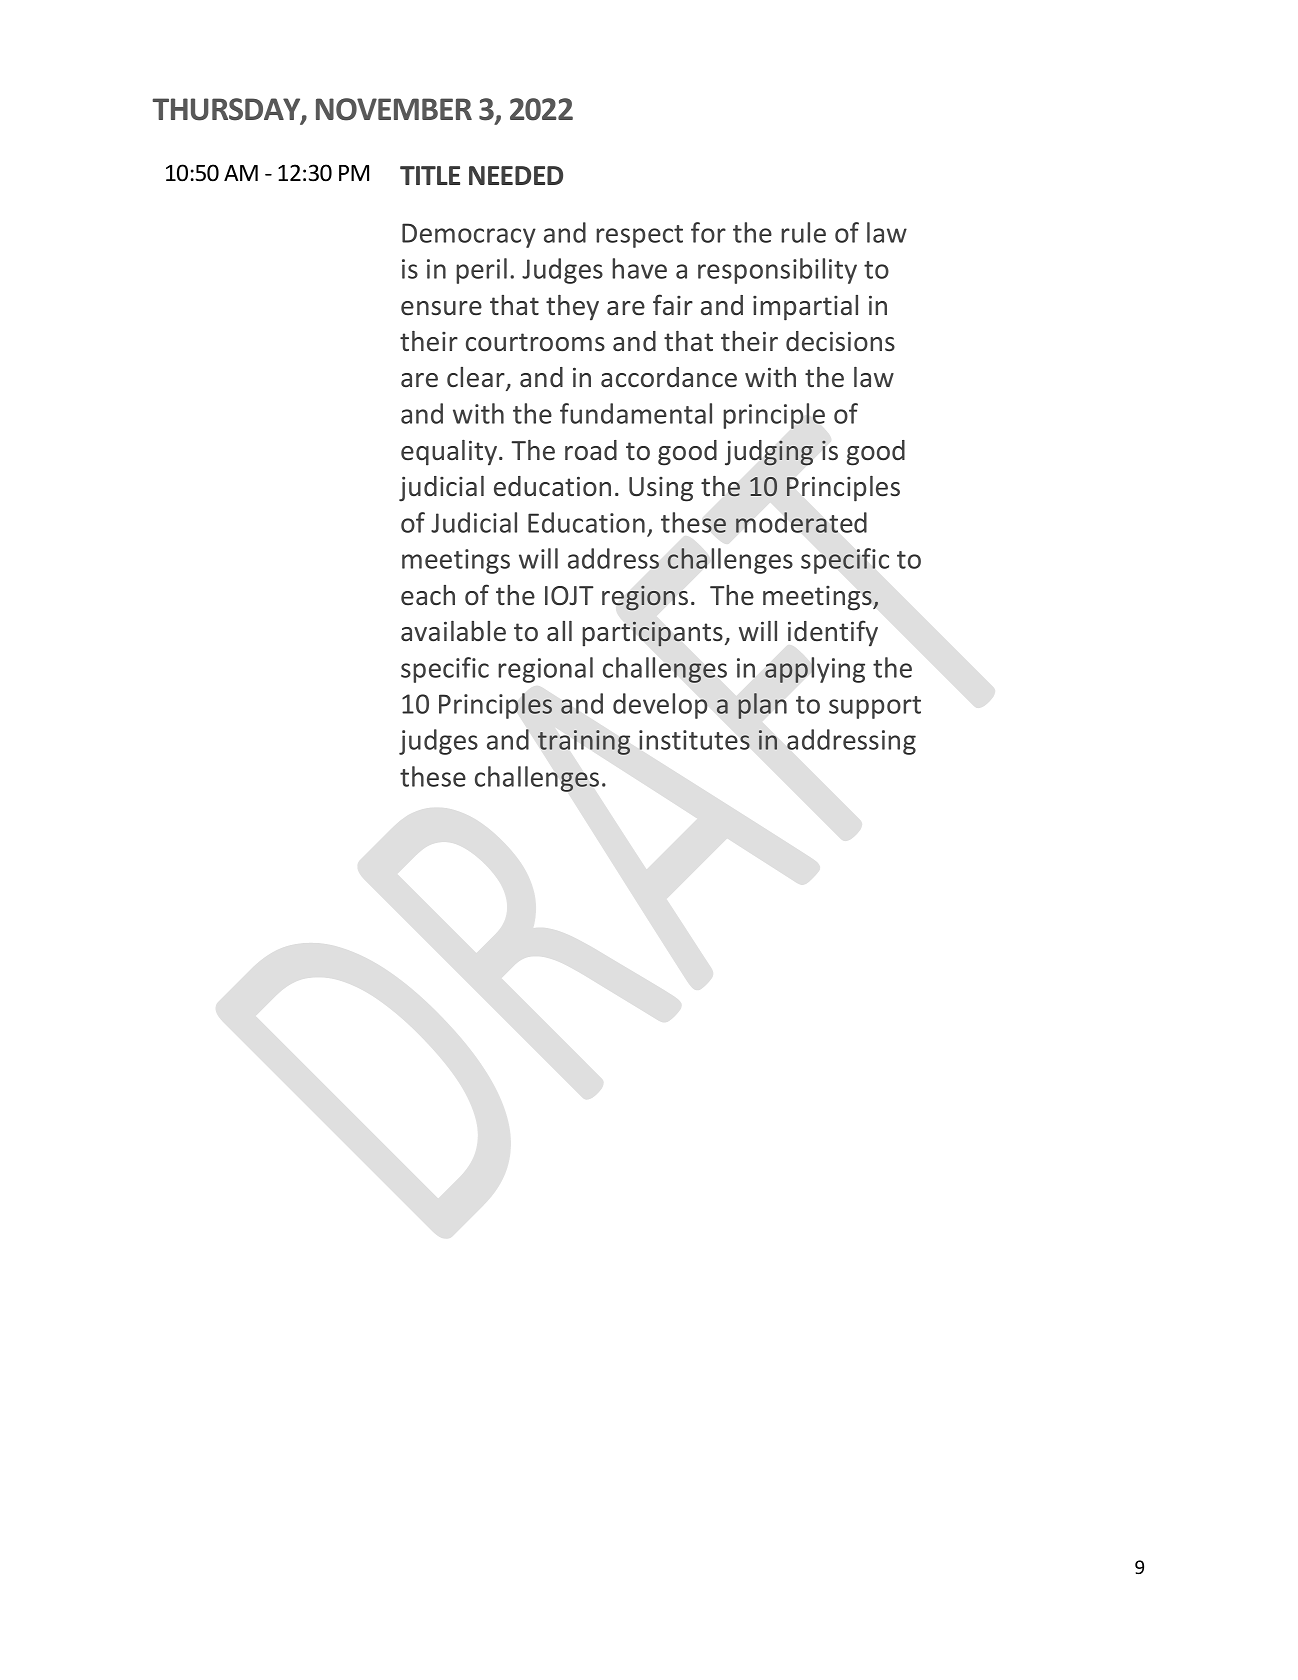 This document has height=1680, width=1298. Describe the element at coordinates (428, 595) in the document. I see `each` at that location.
